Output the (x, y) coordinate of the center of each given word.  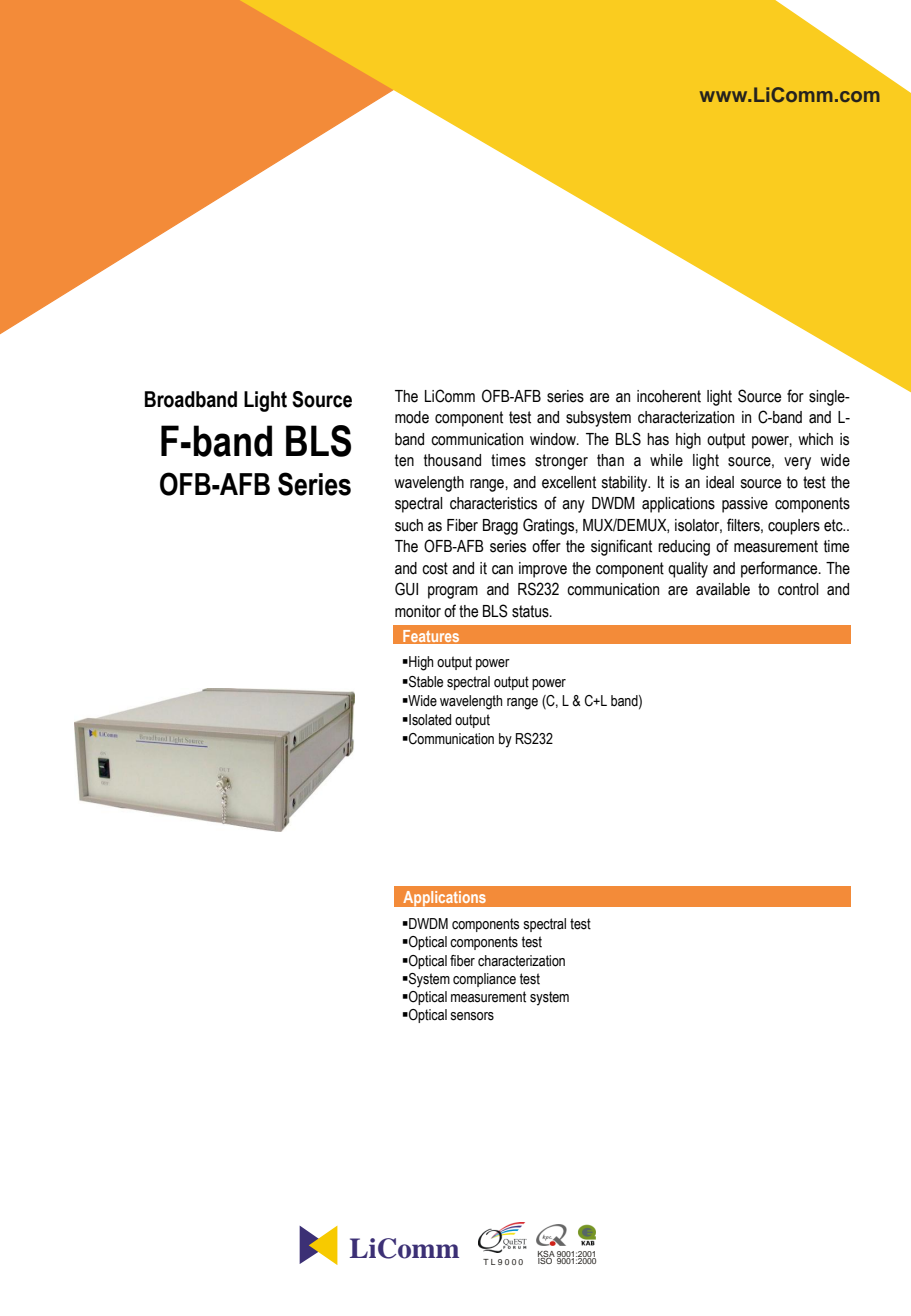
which (815, 439)
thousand (452, 460)
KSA (546, 1255)
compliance (484, 980)
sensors (472, 1016)
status (531, 611)
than (610, 460)
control (798, 589)
